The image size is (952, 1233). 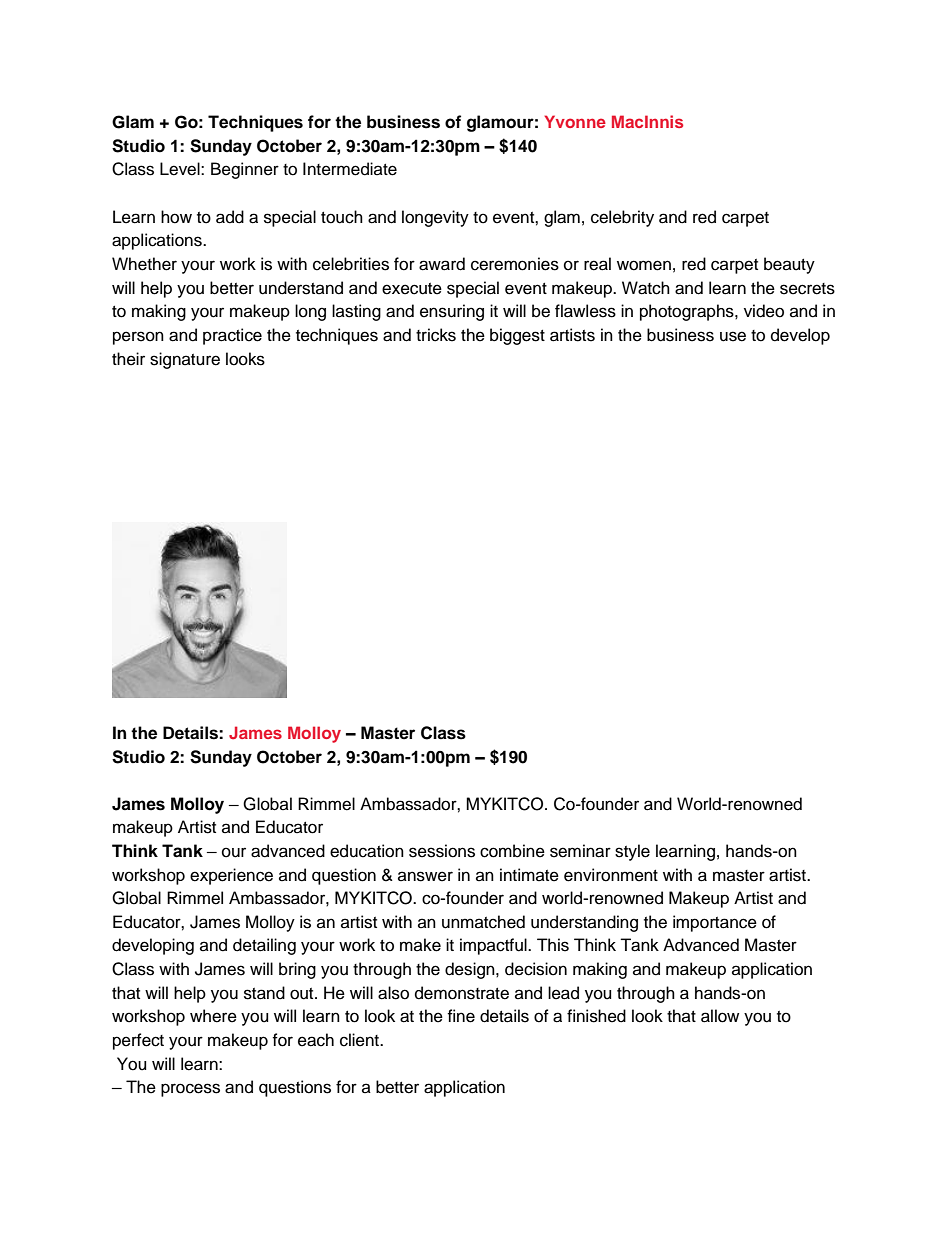 What do you see at coordinates (436, 335) in the image?
I see `tricks` at bounding box center [436, 335].
